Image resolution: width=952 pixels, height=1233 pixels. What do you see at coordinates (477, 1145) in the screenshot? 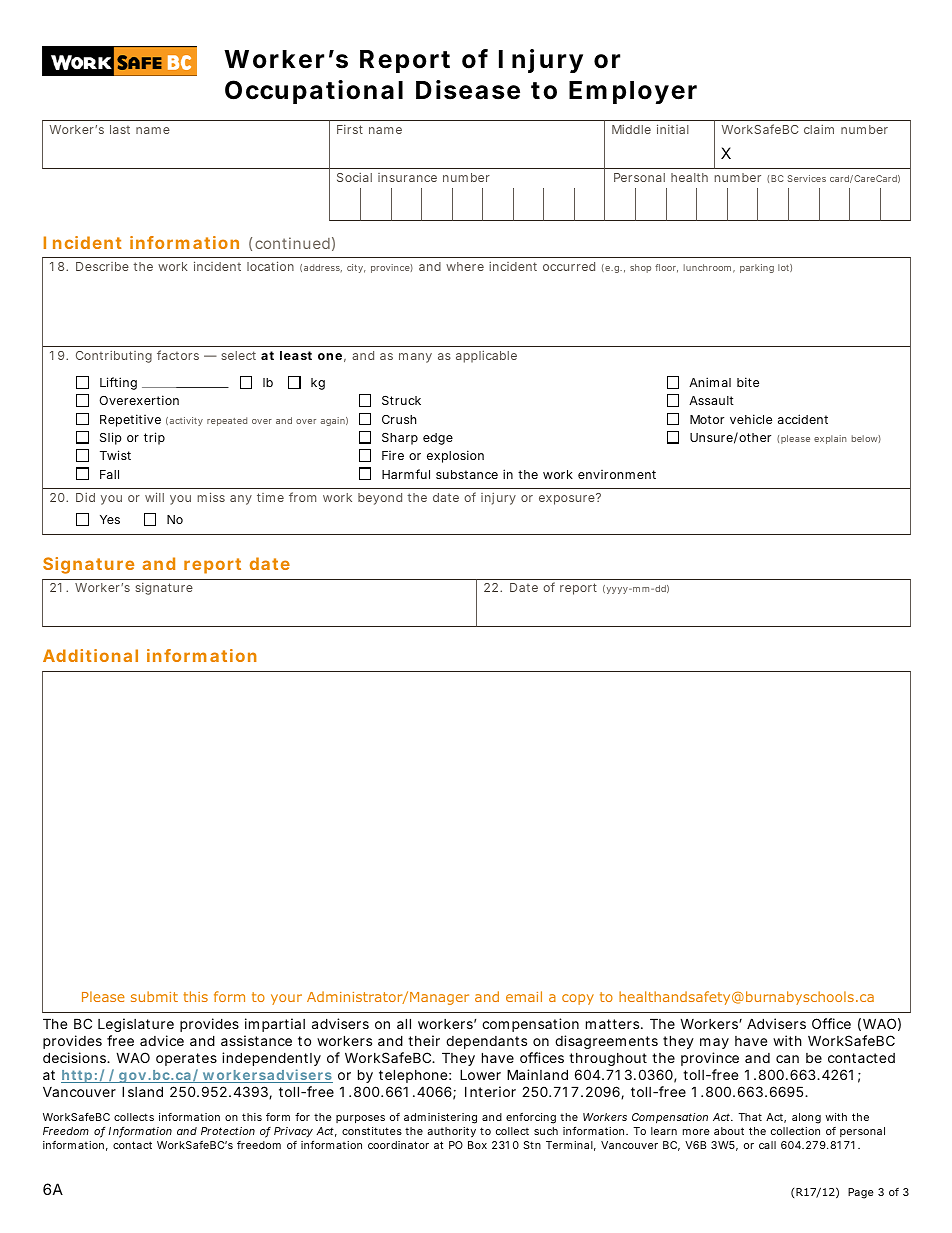
I see `Box` at bounding box center [477, 1145].
